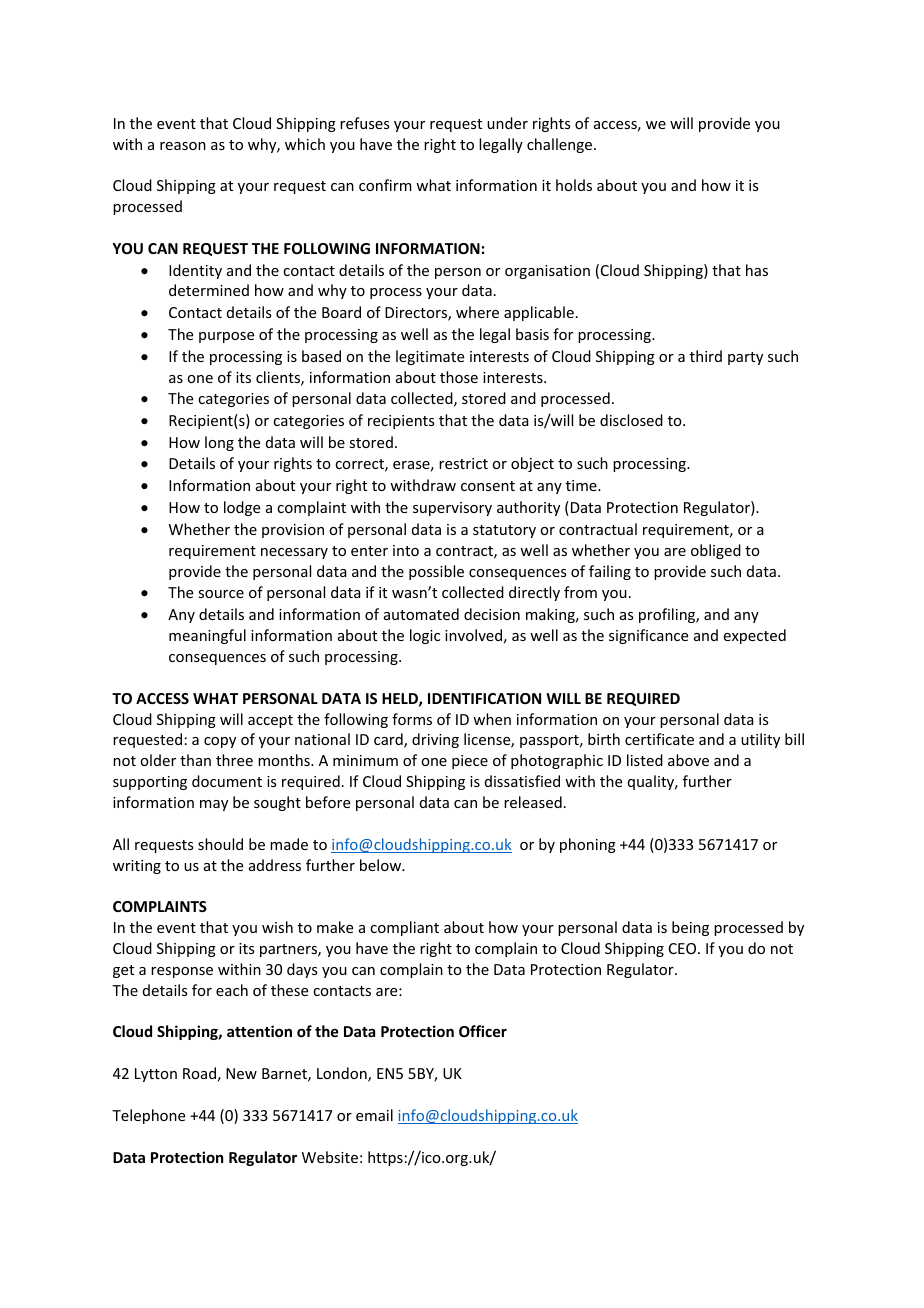 The width and height of the screenshot is (924, 1308). I want to click on should, so click(220, 844).
